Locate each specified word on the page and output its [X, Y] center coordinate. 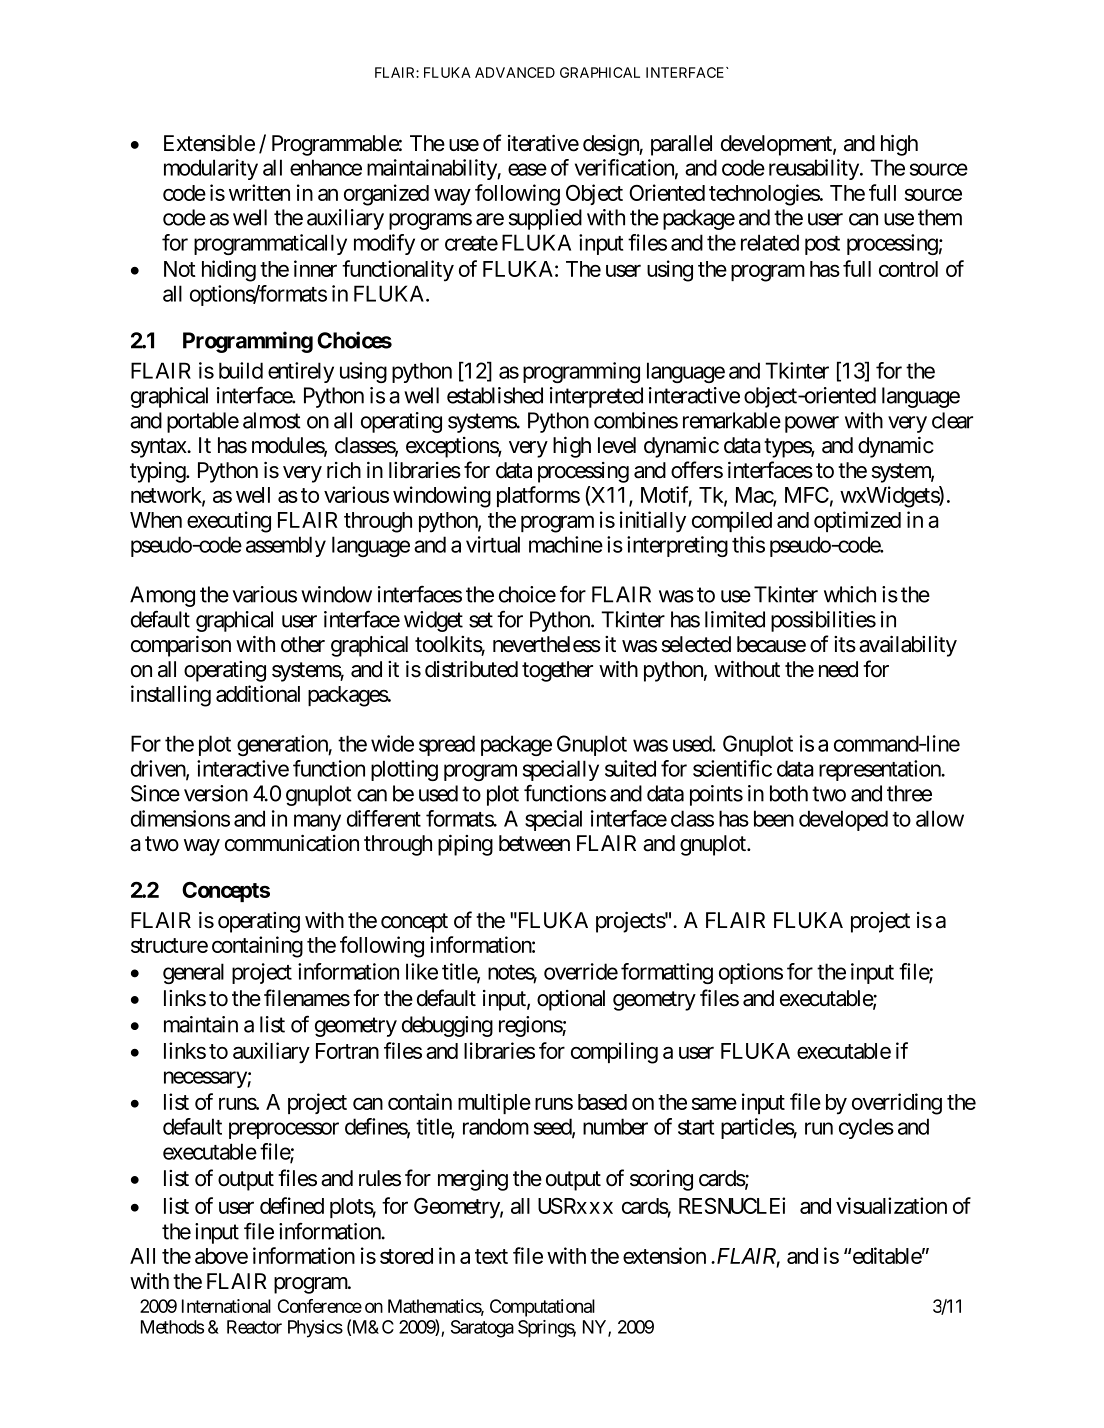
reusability [815, 169]
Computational [542, 1308]
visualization [891, 1205]
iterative [543, 143]
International [226, 1306]
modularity [211, 169]
